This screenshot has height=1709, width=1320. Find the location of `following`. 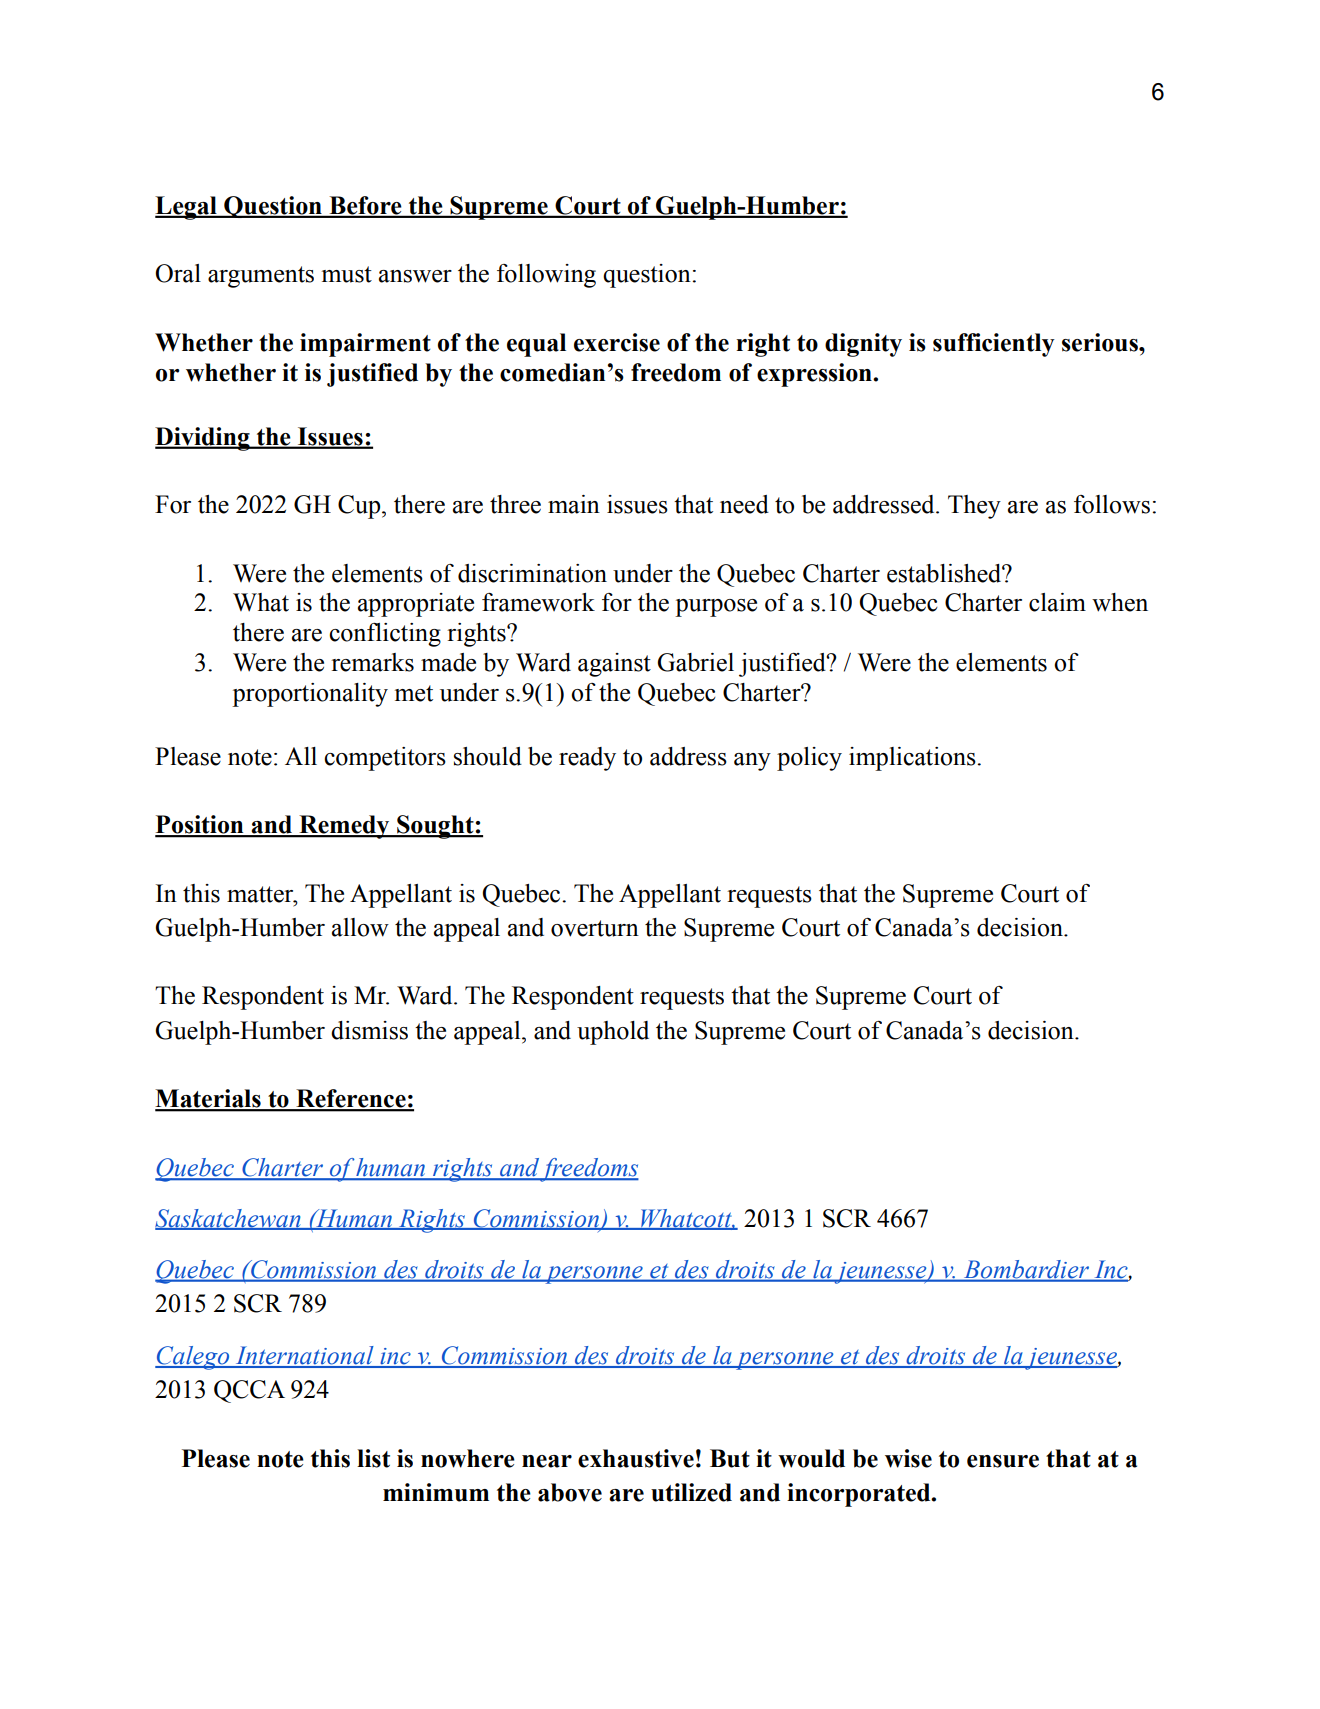

following is located at coordinates (546, 276).
